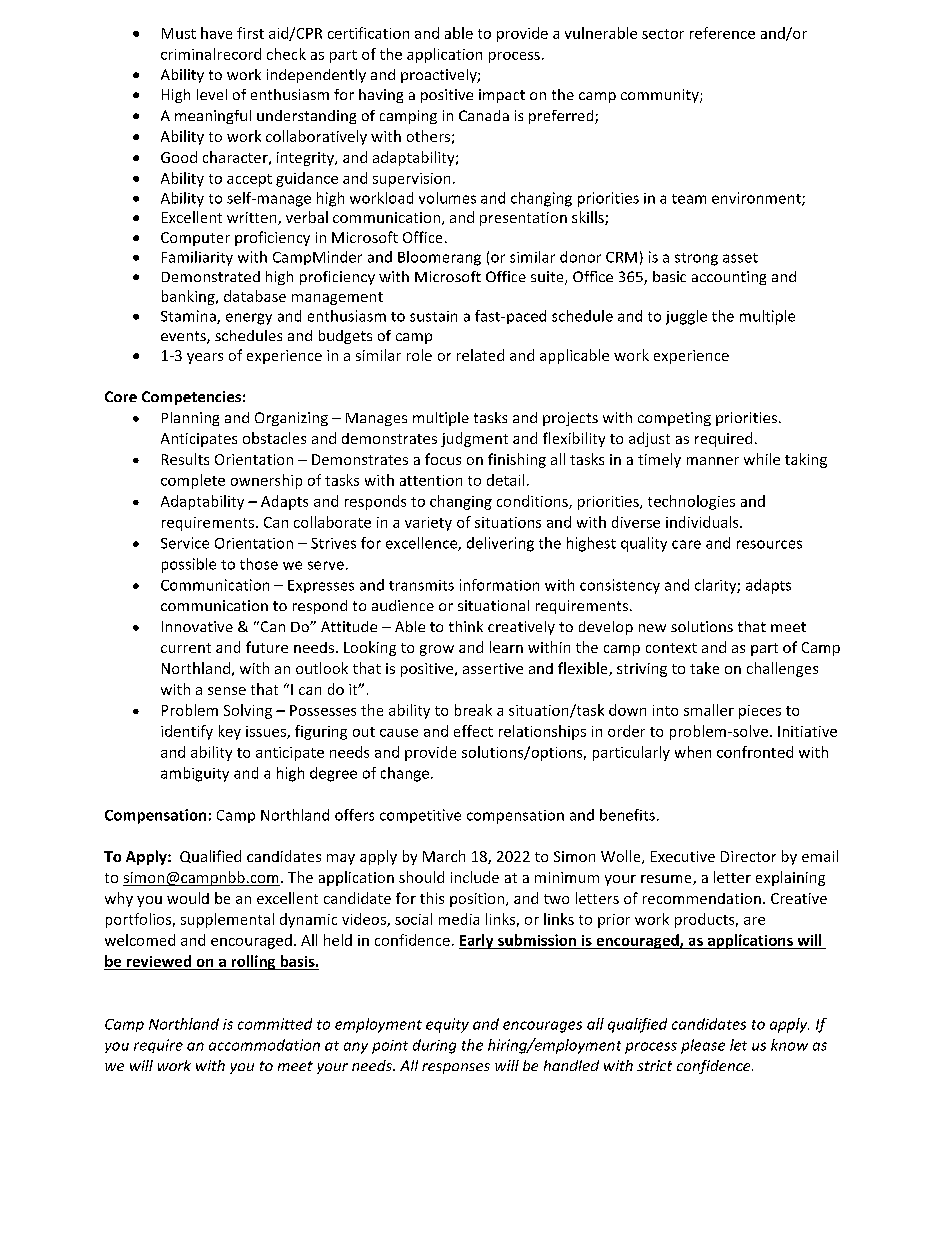 The width and height of the page is (952, 1233). What do you see at coordinates (264, 1045) in the page?
I see `accommodation` at bounding box center [264, 1045].
